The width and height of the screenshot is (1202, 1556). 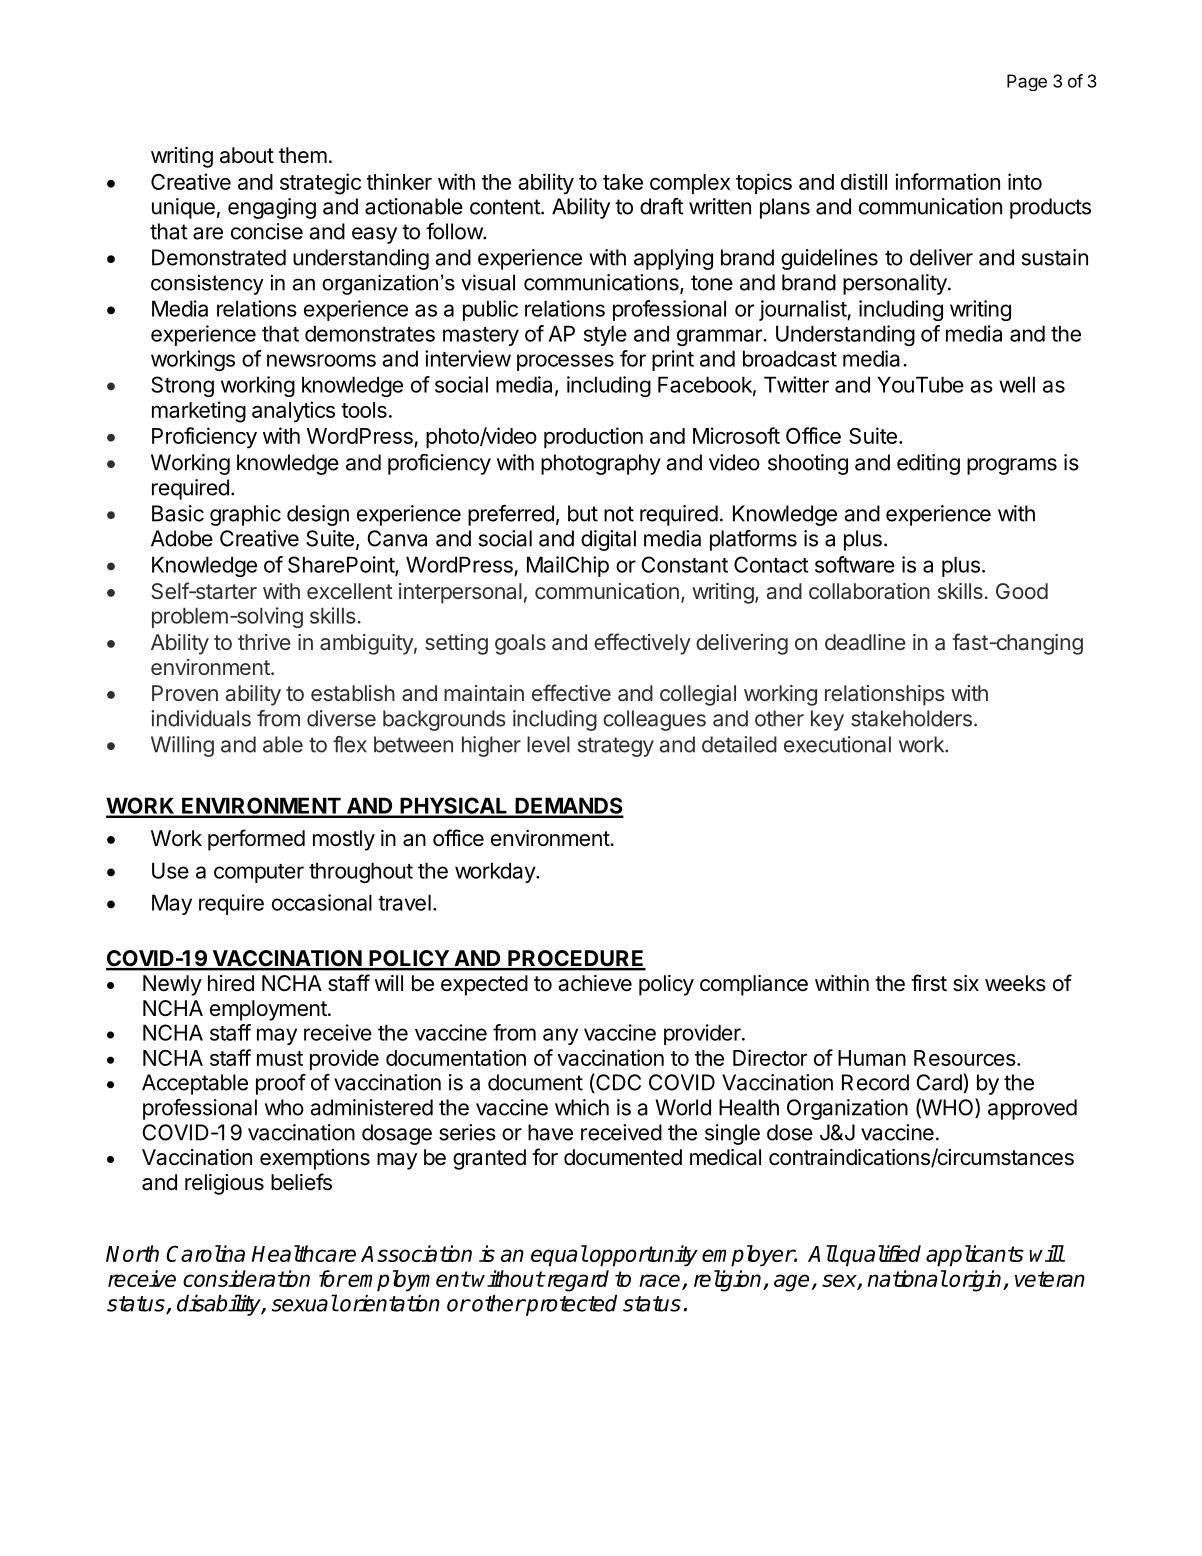 I want to click on information, so click(x=947, y=181).
